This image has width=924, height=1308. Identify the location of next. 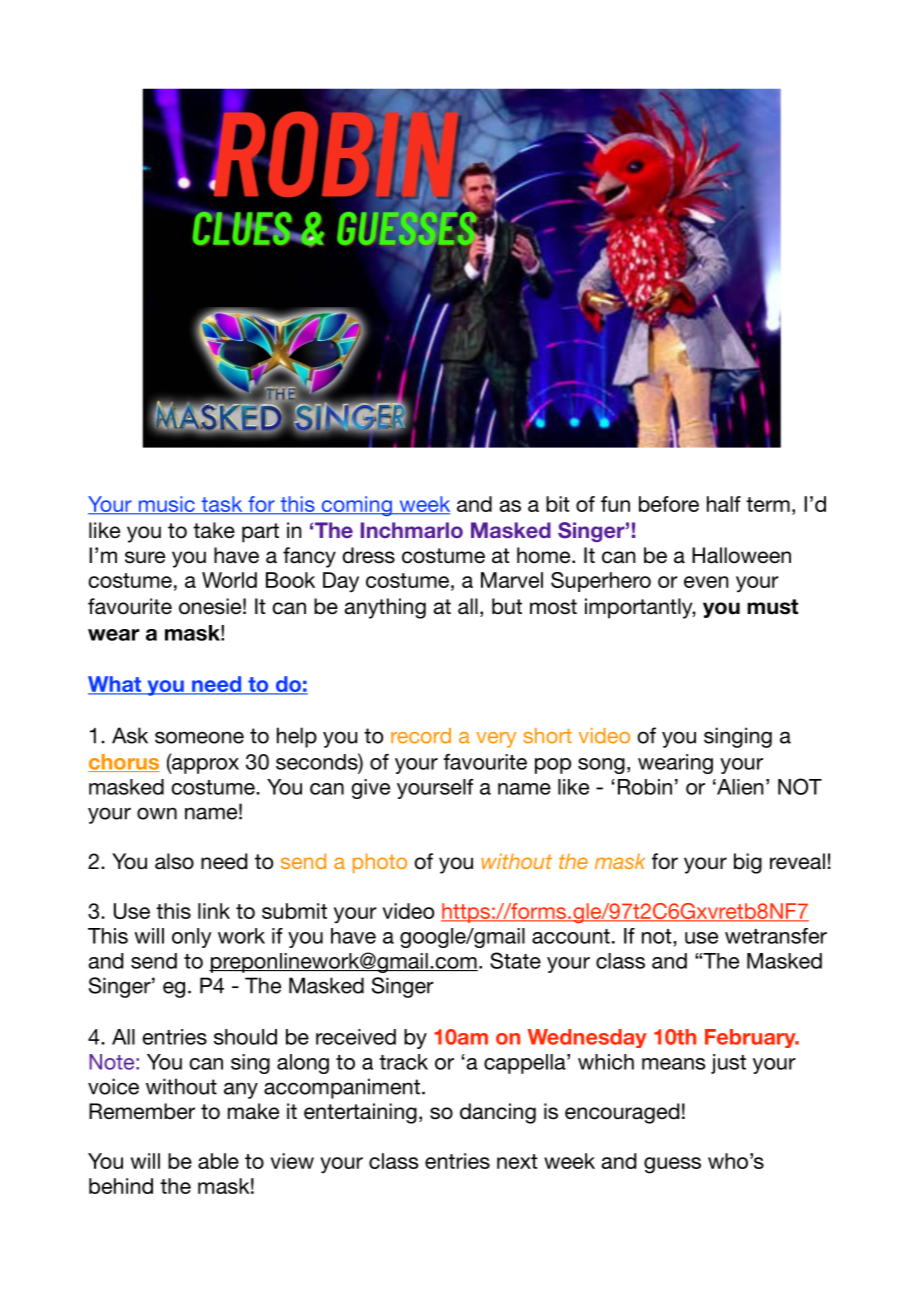
(517, 1161).
